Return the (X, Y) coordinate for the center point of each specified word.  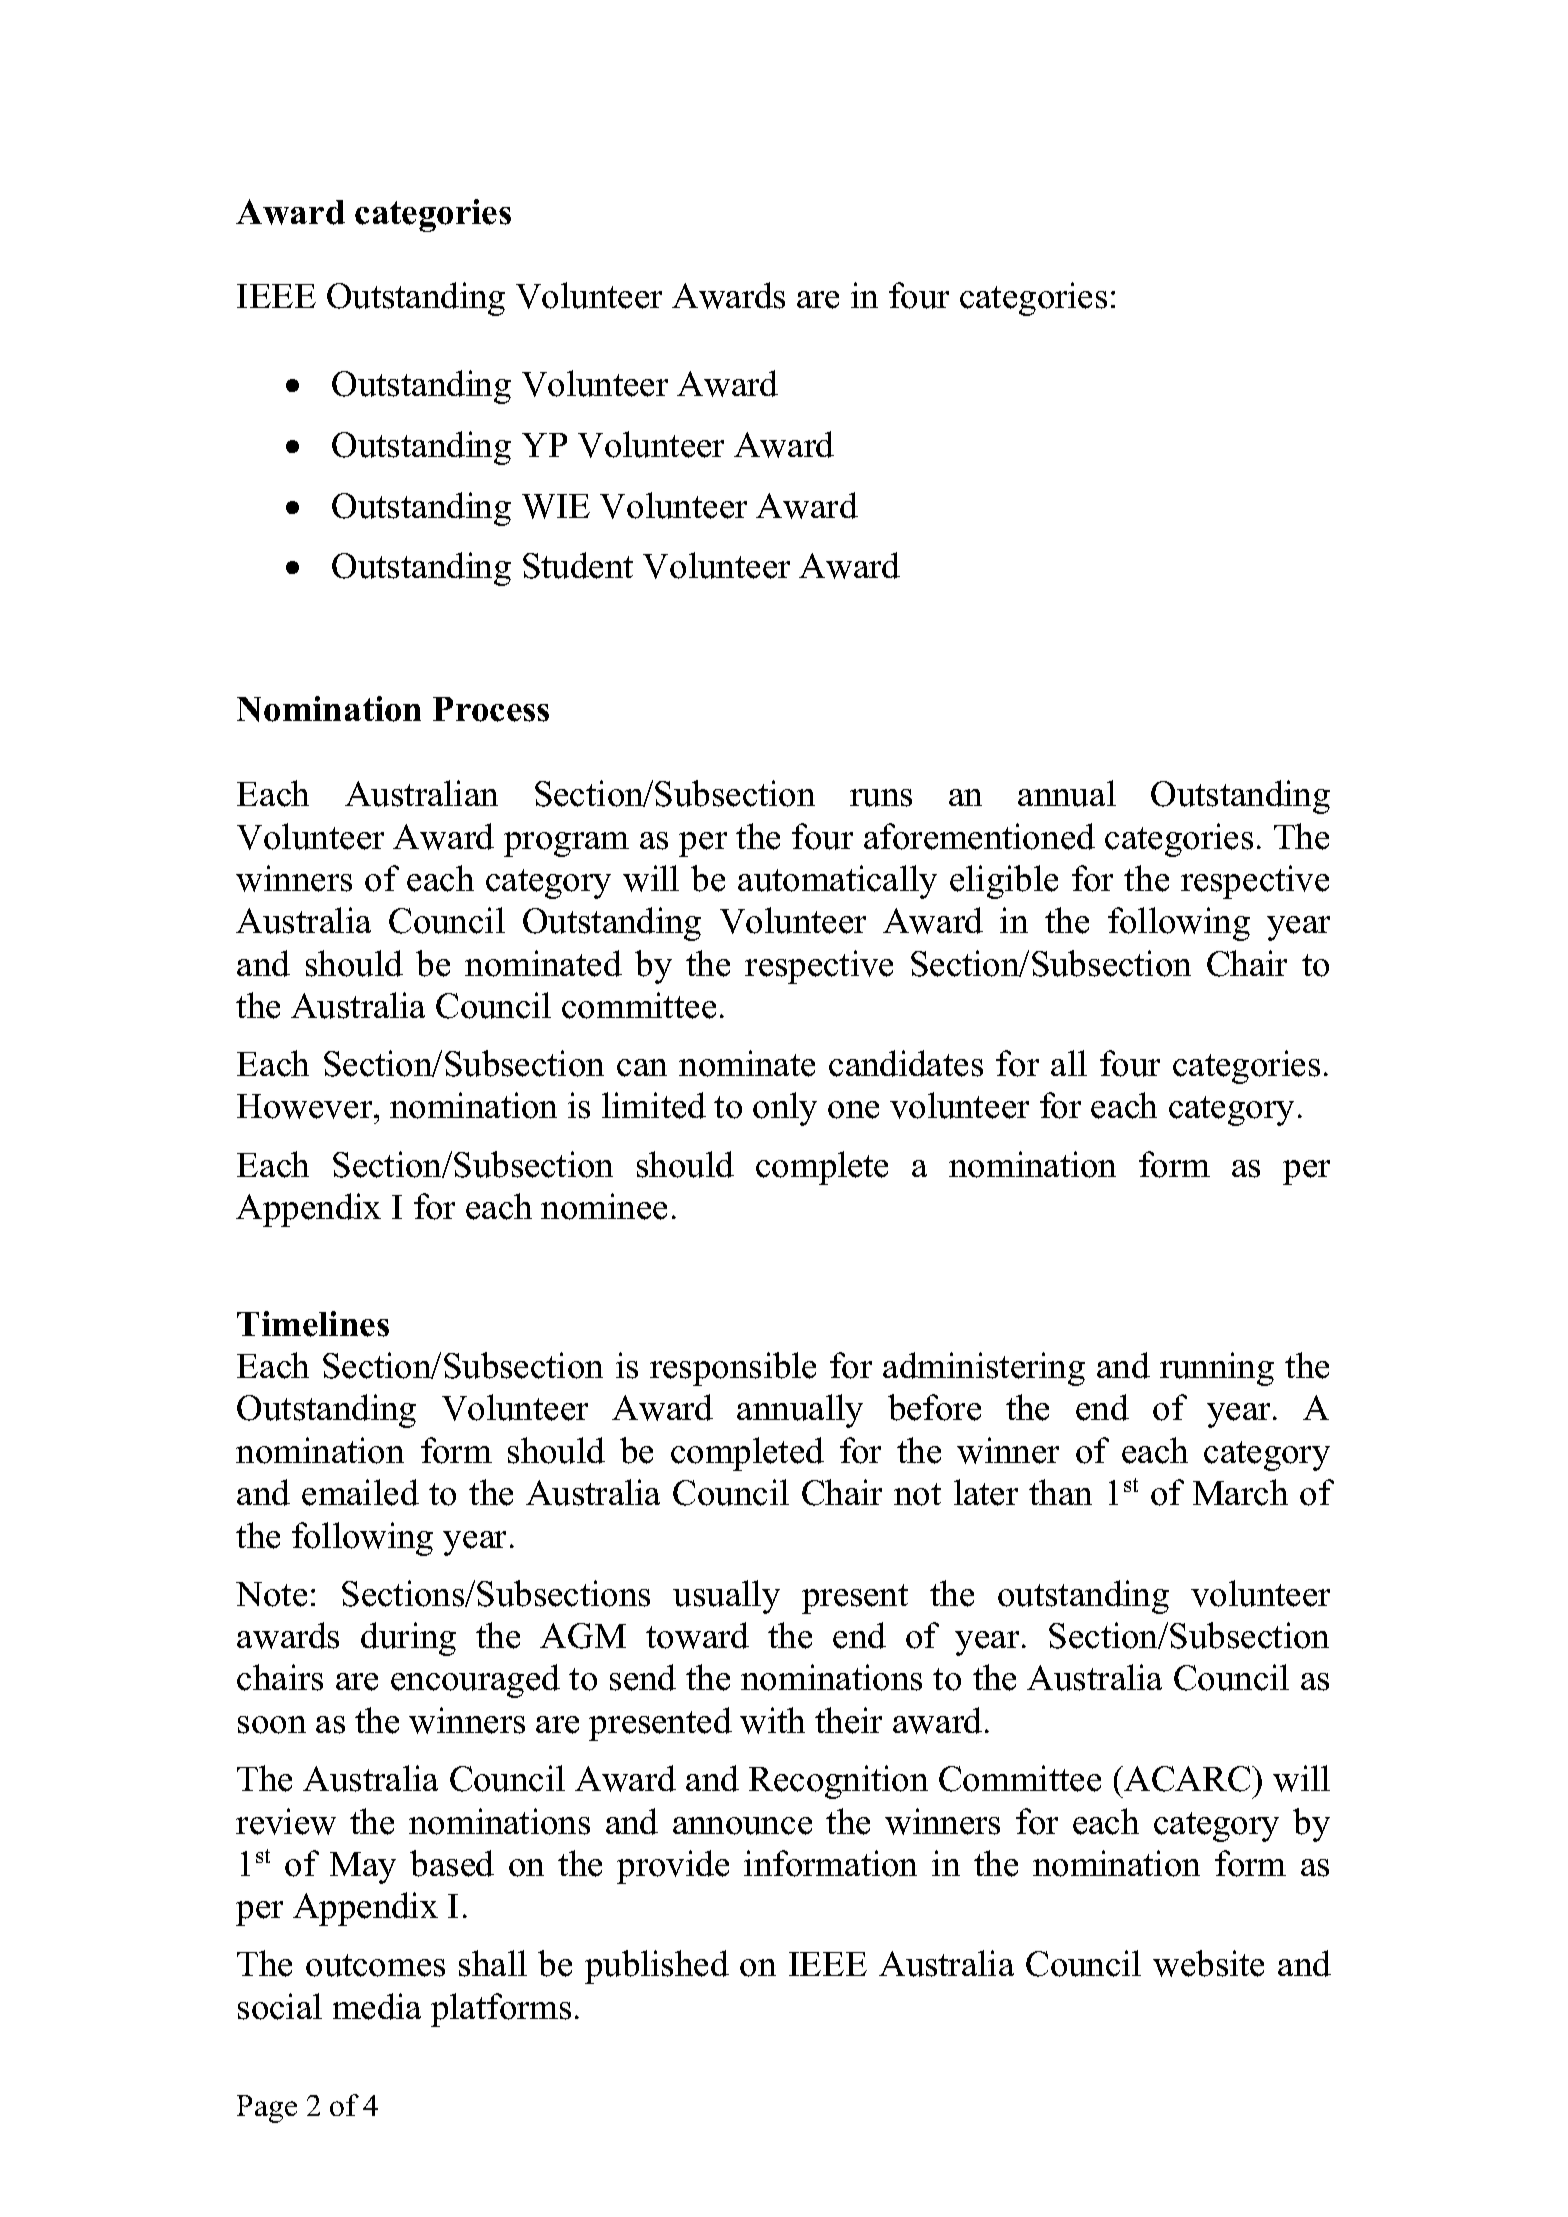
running (1217, 1369)
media (377, 2006)
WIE (556, 506)
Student (578, 565)
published (657, 1967)
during (408, 1639)
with (772, 1720)
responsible (733, 1369)
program (566, 844)
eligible (1004, 882)
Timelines (313, 1324)
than (1060, 1492)
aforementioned (979, 836)
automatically (837, 882)
